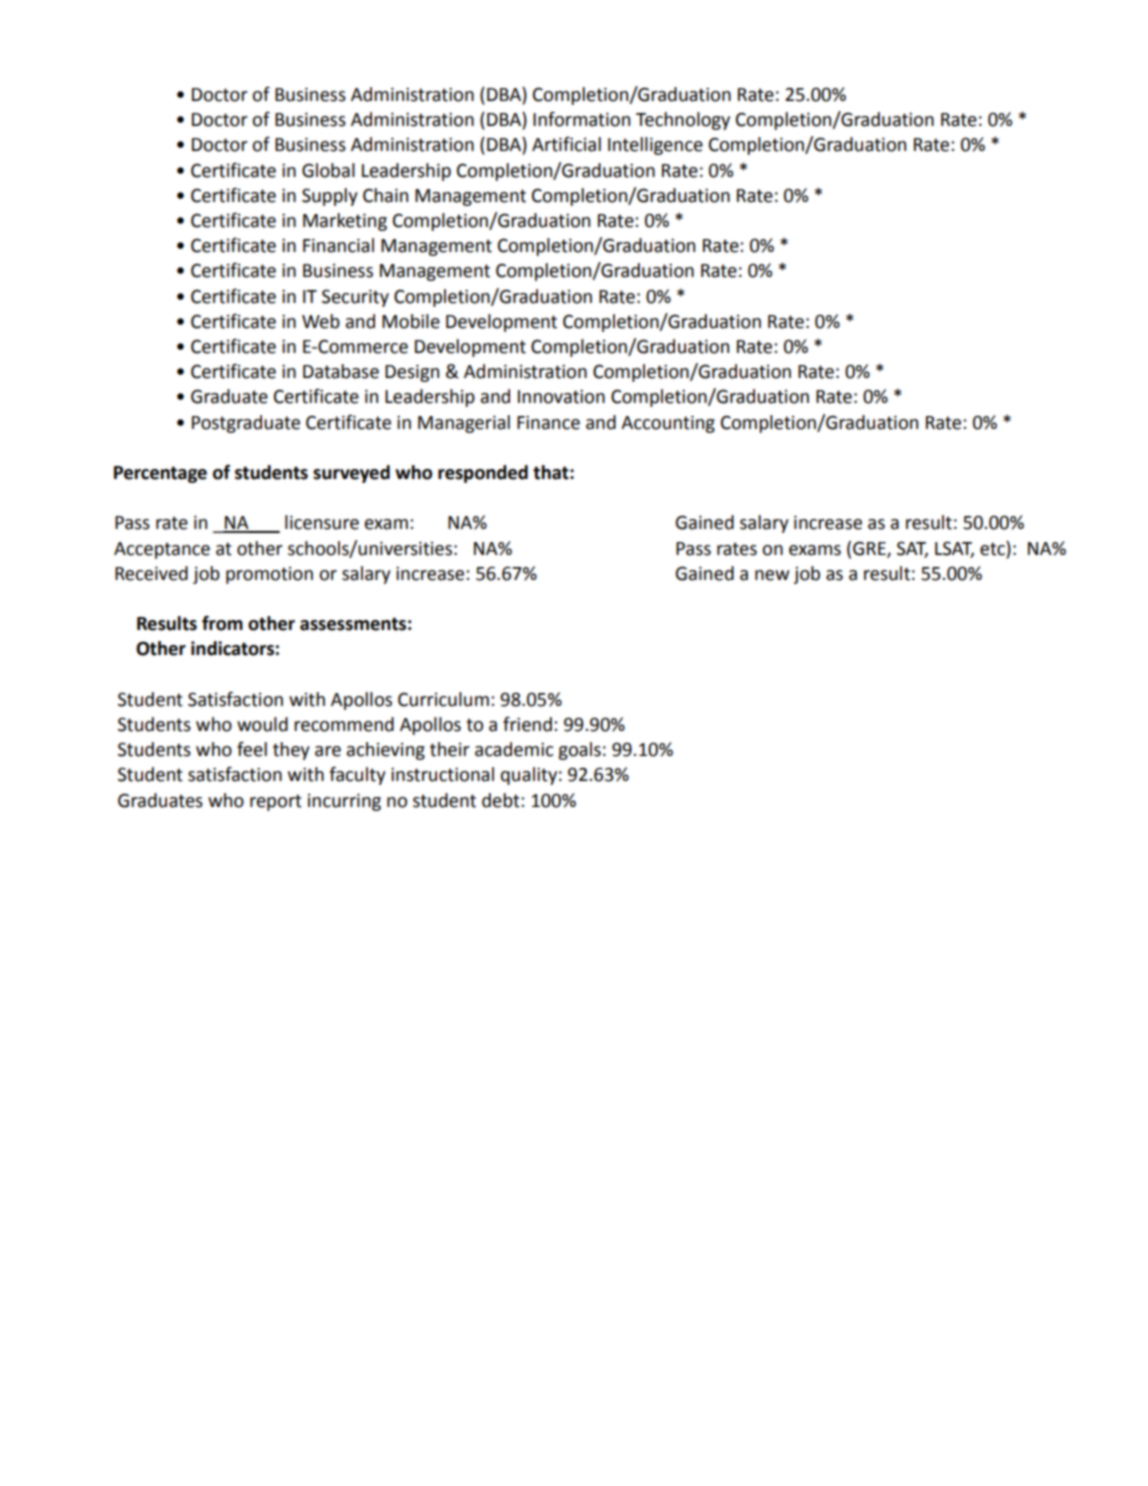  I want to click on Global, so click(328, 170).
